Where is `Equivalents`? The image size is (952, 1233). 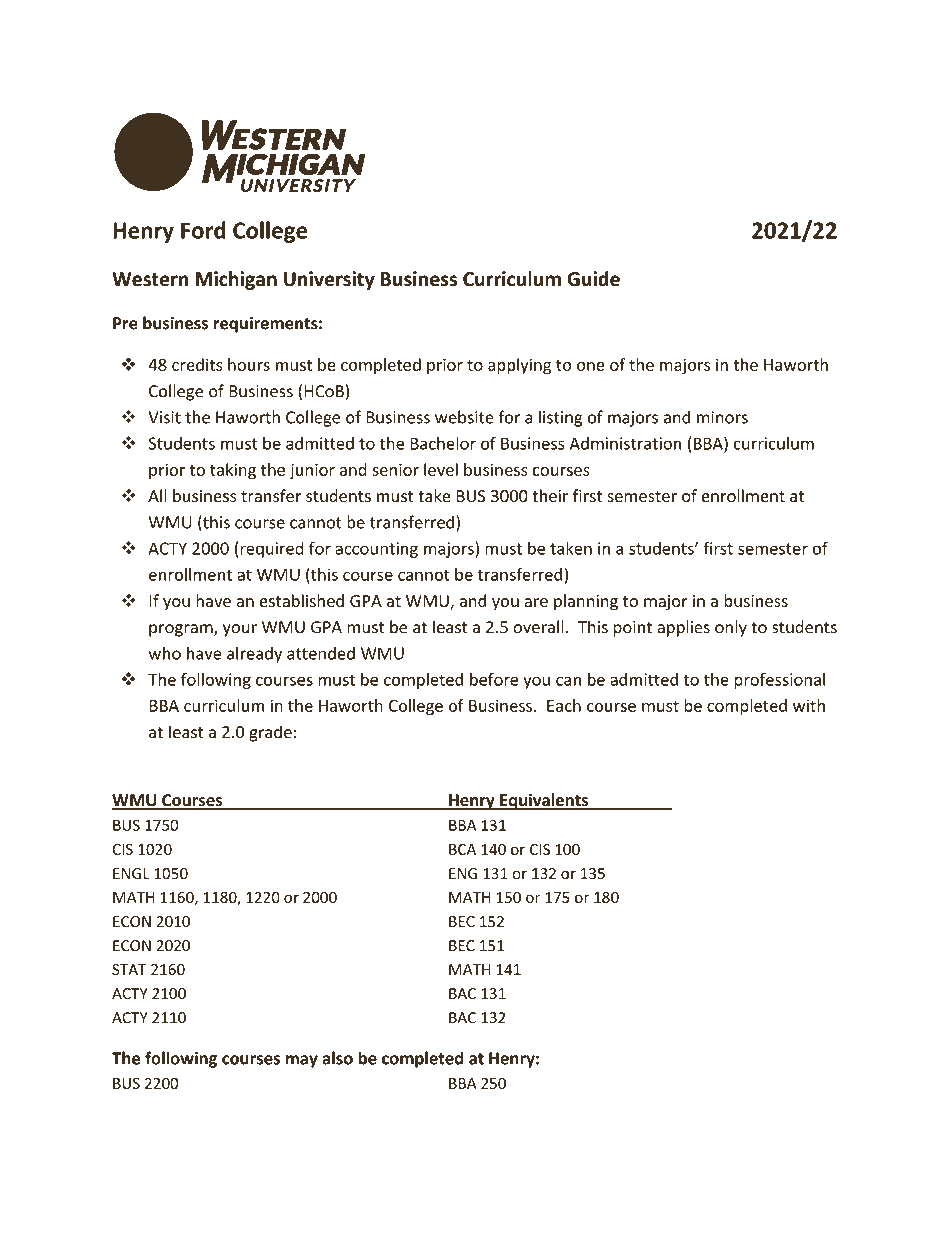 Equivalents is located at coordinates (544, 801).
